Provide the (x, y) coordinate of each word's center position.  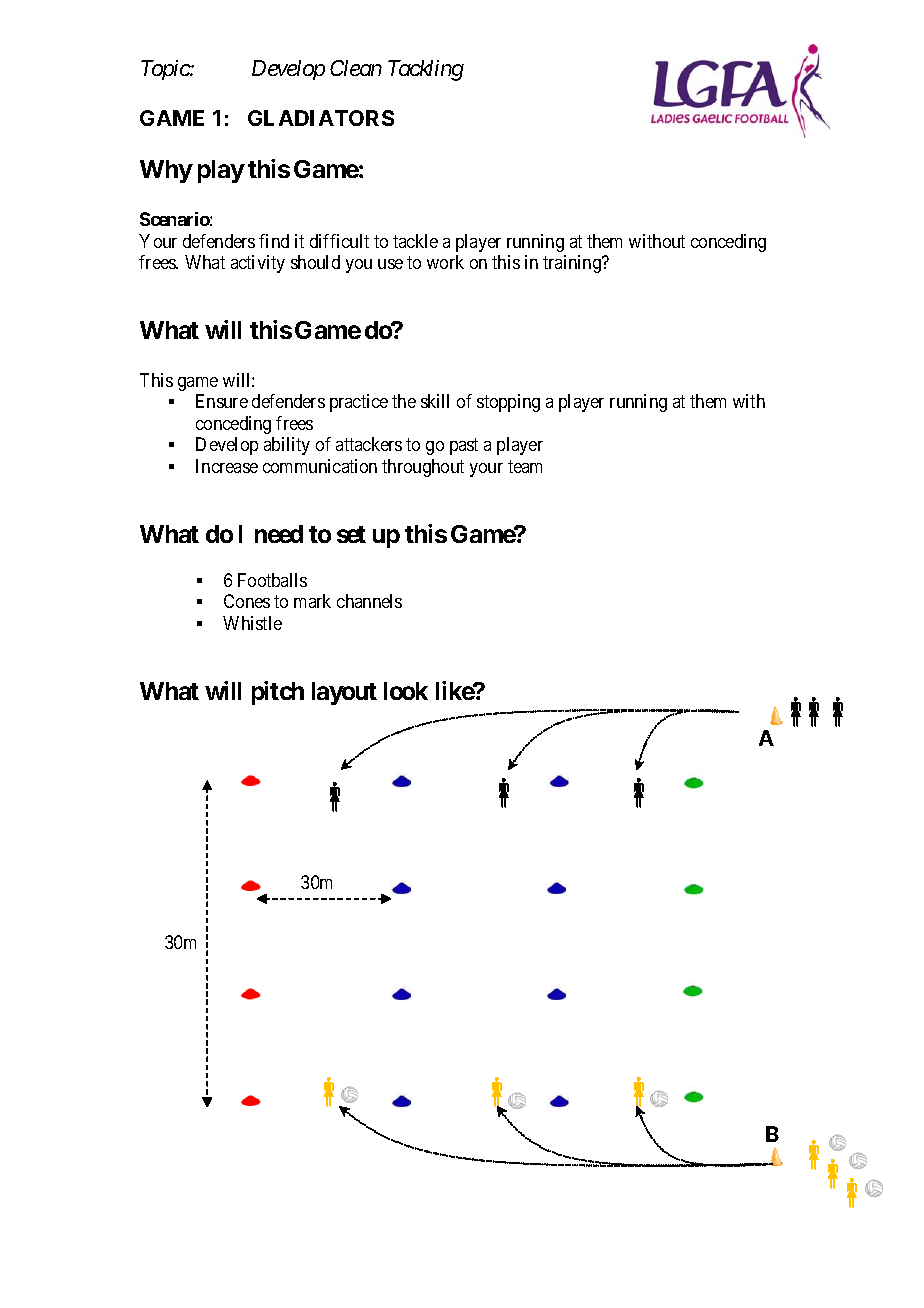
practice (359, 403)
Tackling (426, 70)
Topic (166, 70)
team (525, 466)
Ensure (222, 401)
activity (258, 264)
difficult (339, 241)
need (279, 534)
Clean (356, 68)
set (351, 534)
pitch (278, 693)
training (573, 264)
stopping (508, 403)
